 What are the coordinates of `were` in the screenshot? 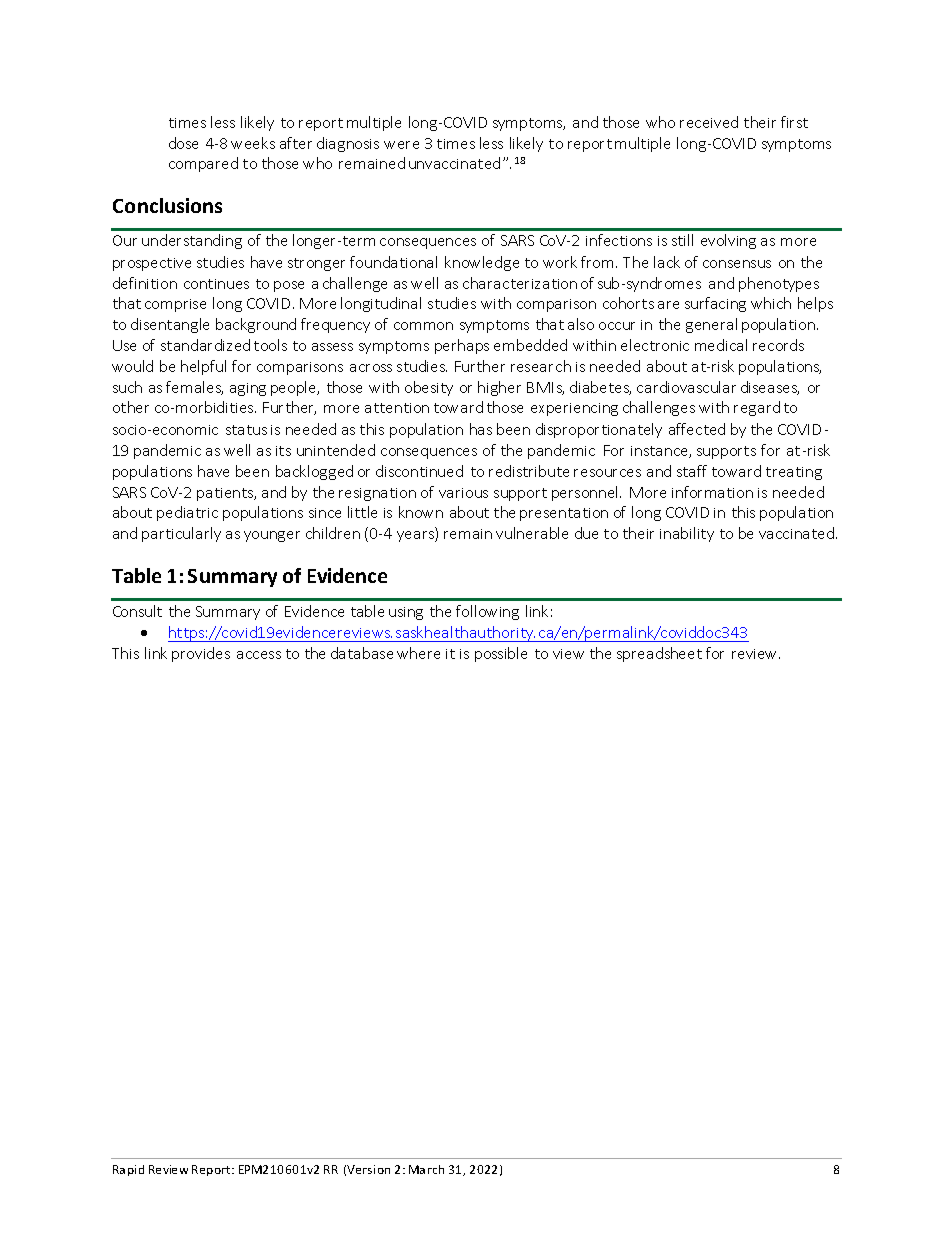 It's located at (401, 145).
